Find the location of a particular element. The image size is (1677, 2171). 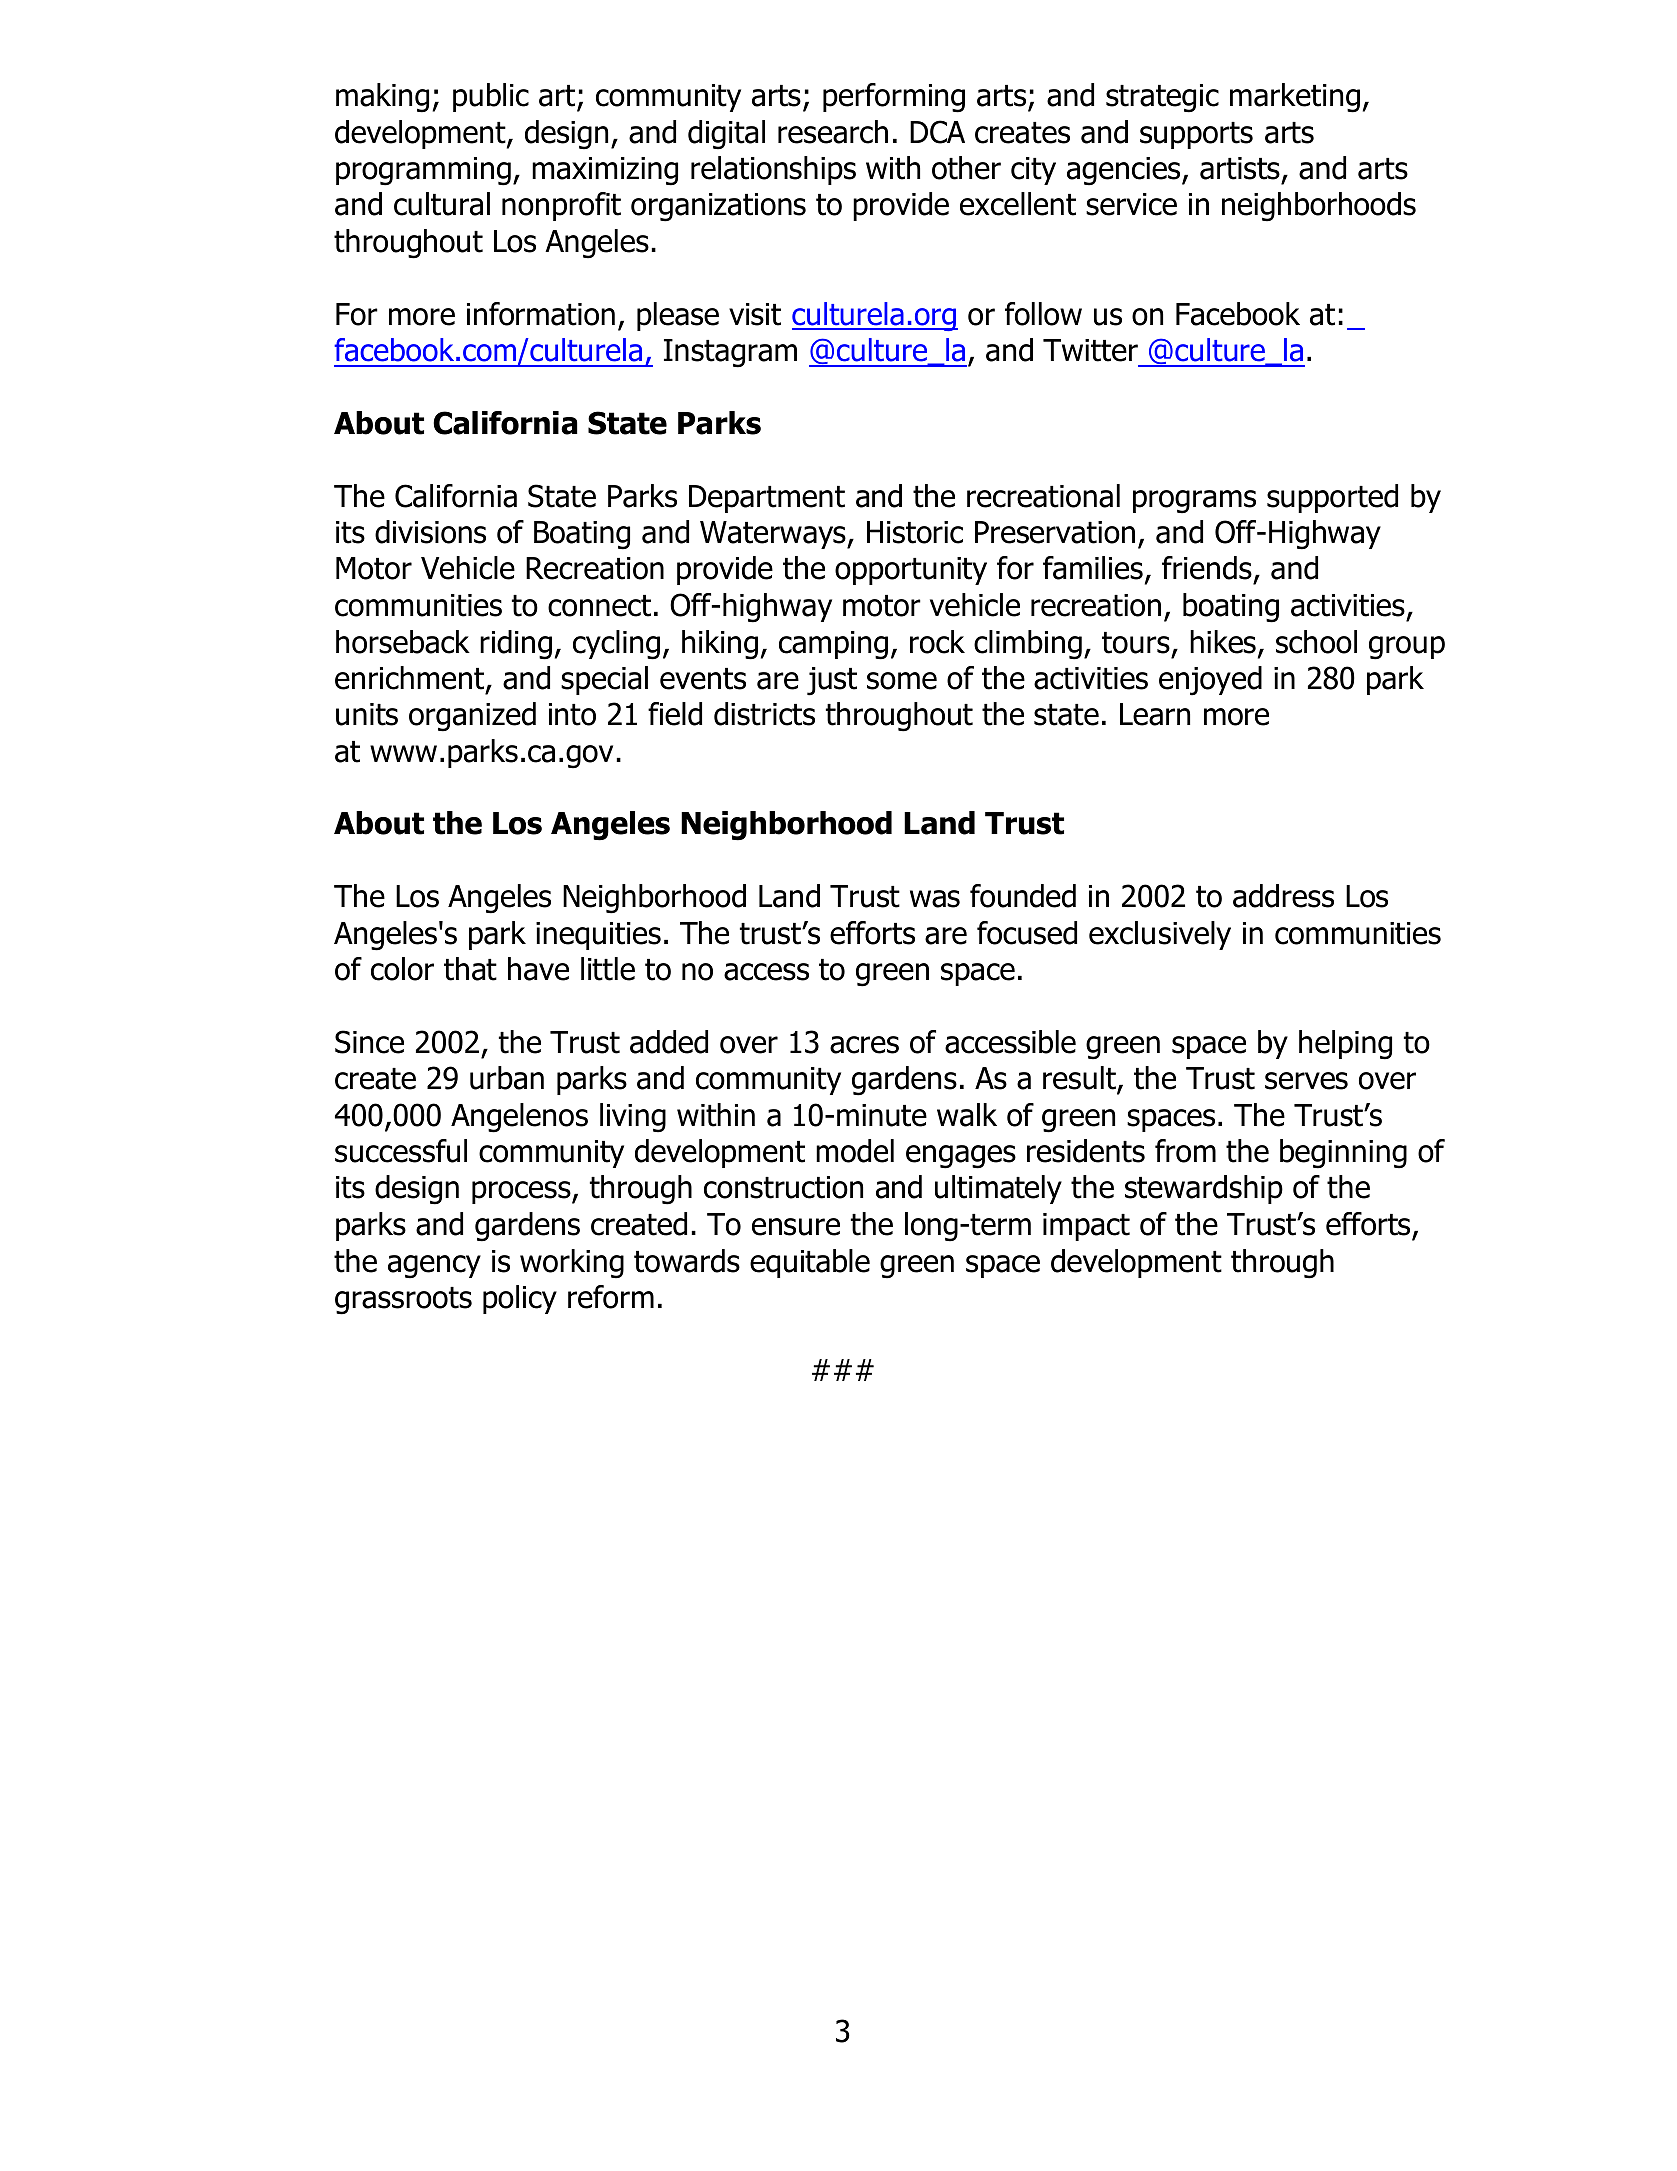

Twitter is located at coordinates (1090, 350).
